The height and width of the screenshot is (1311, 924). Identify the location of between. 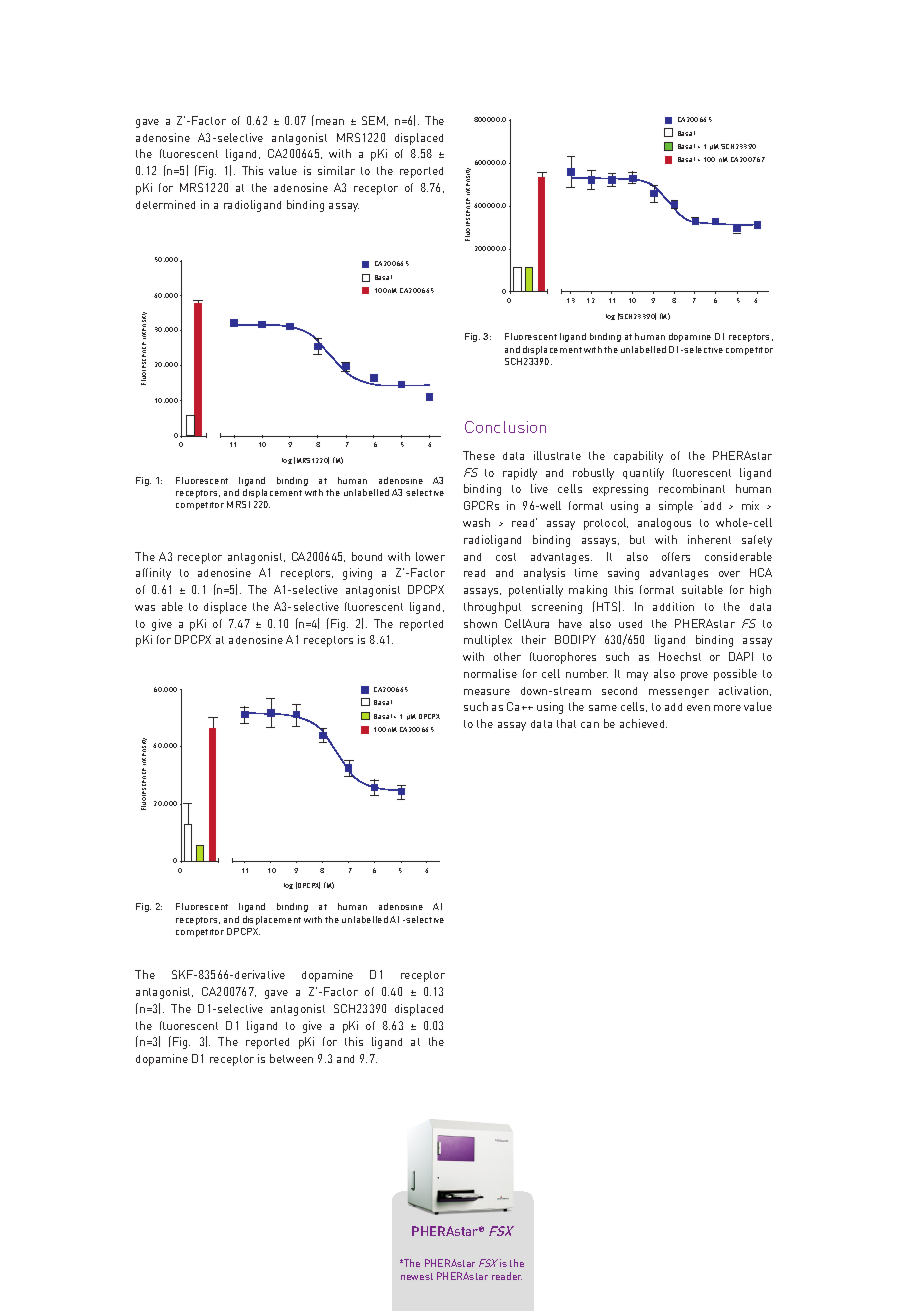
(291, 1058).
